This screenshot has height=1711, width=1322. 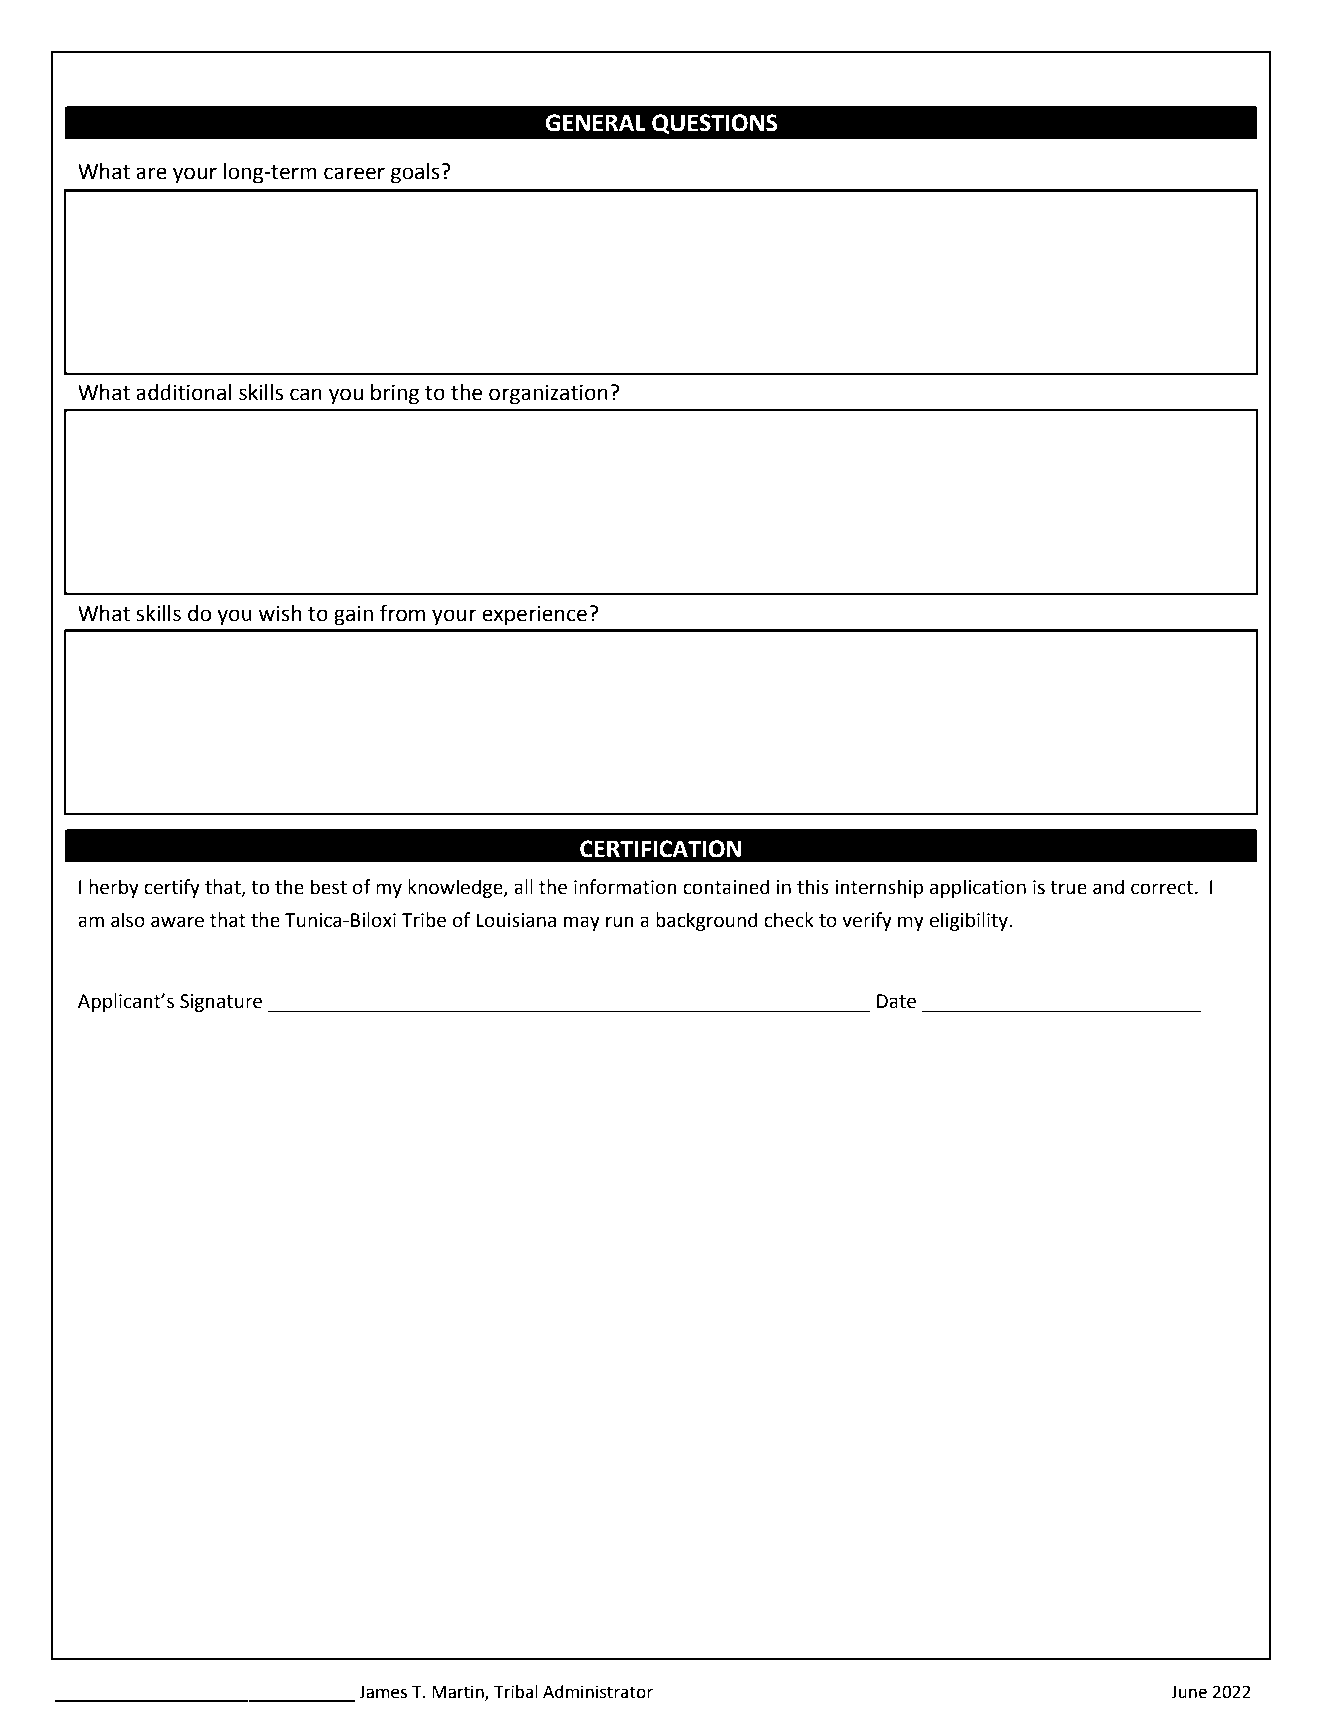 I want to click on Administrator, so click(x=598, y=1692).
